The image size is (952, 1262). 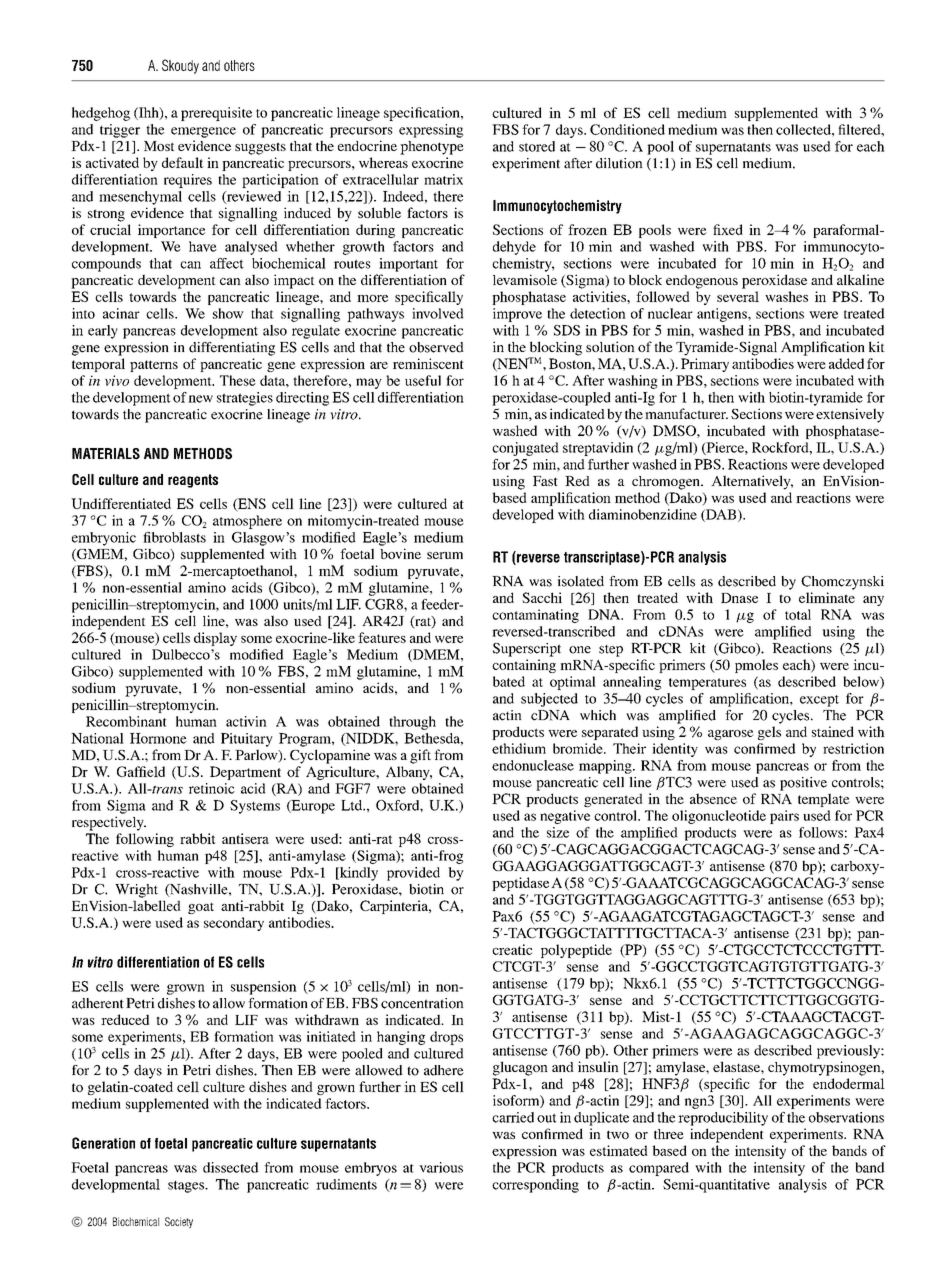 I want to click on pairs, so click(x=784, y=817).
